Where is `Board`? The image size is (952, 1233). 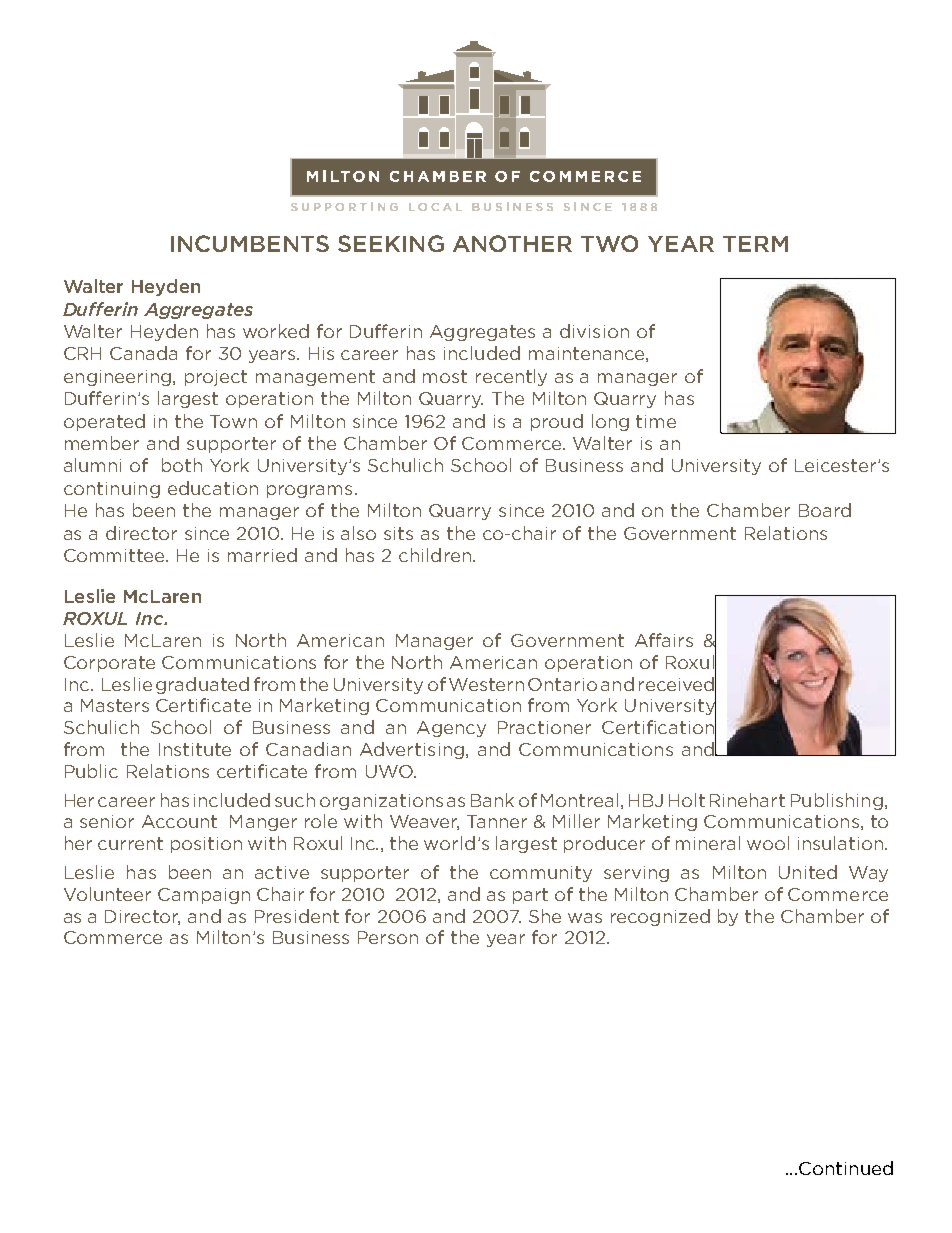 Board is located at coordinates (825, 510).
